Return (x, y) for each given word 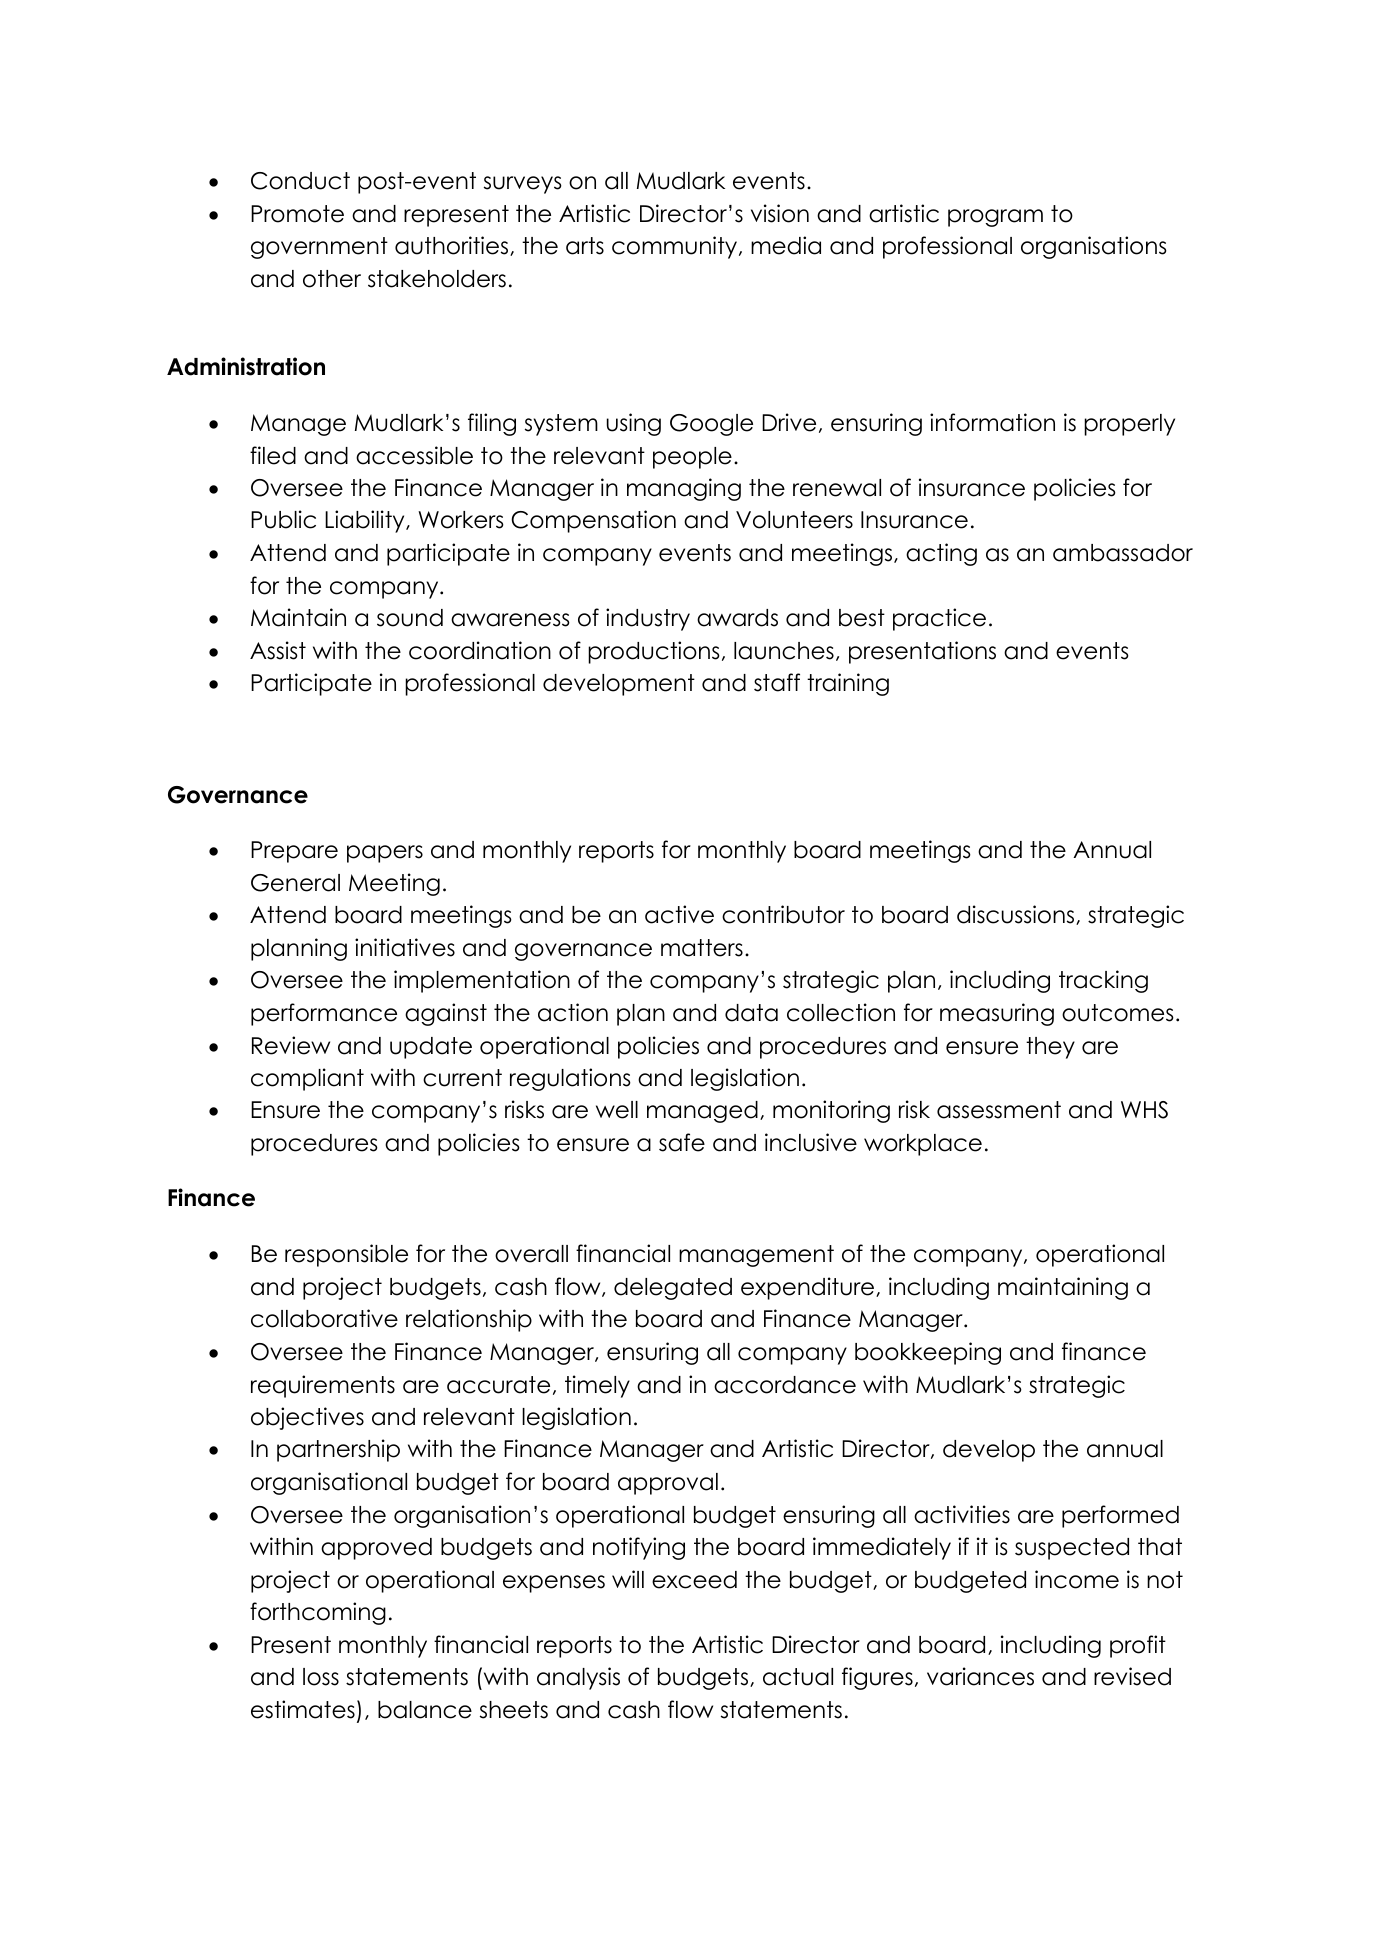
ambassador (1123, 553)
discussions (1017, 915)
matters (702, 948)
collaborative (324, 1318)
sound (410, 618)
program (995, 218)
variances (980, 1676)
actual (798, 1677)
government (319, 248)
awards (737, 618)
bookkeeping (928, 1353)
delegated (673, 1289)
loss (321, 1677)
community (676, 247)
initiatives (405, 947)
